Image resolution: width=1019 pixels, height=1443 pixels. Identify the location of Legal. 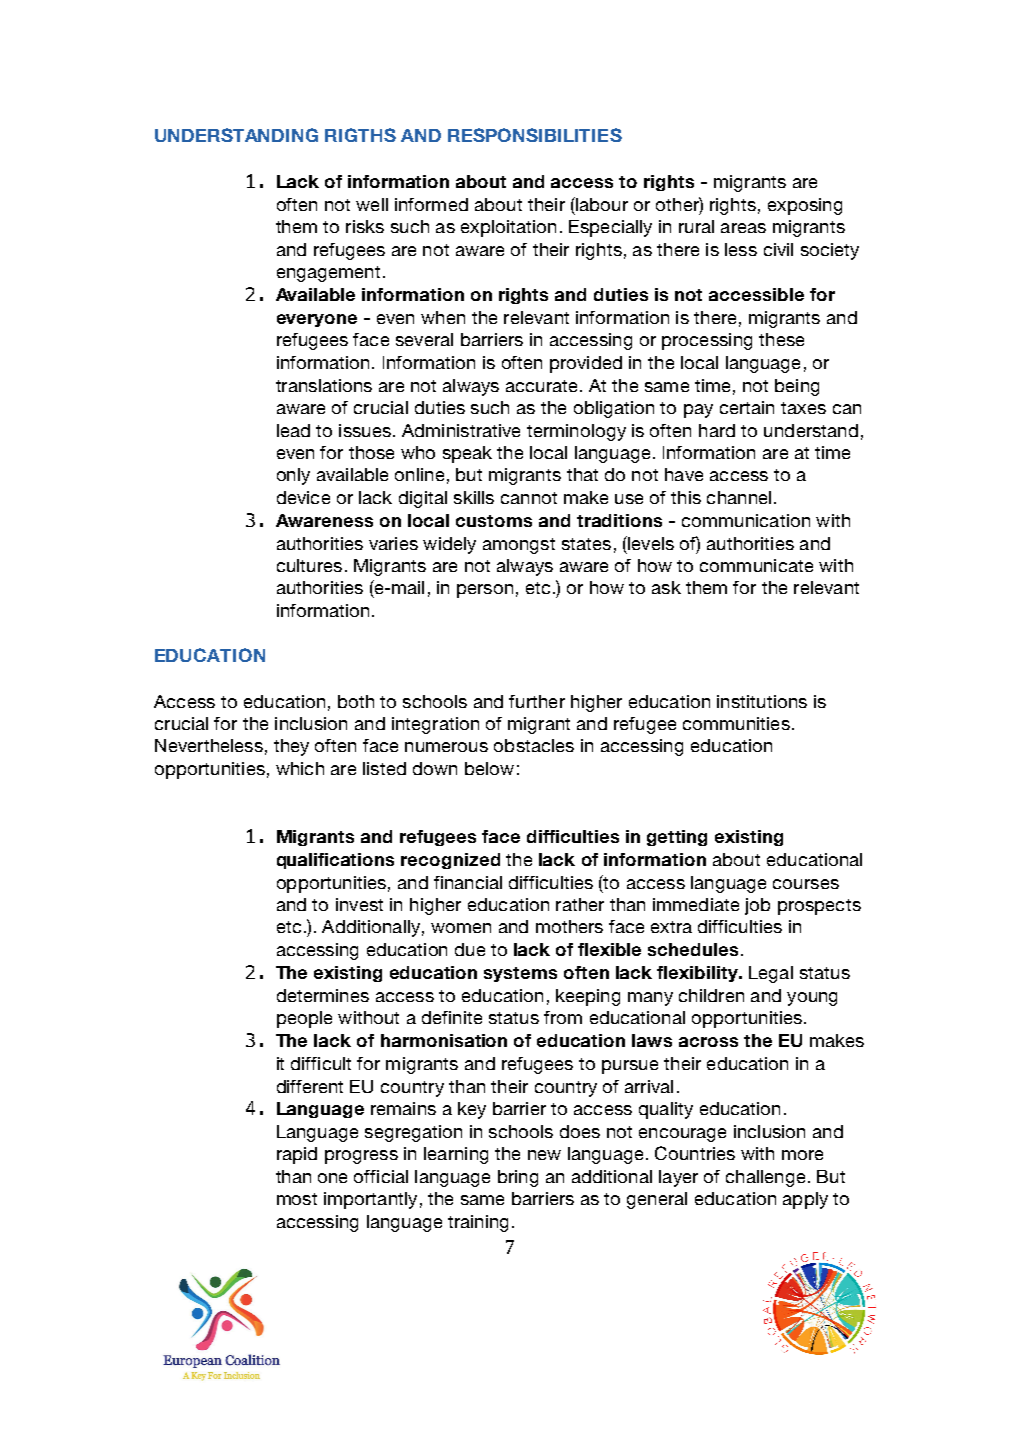
(771, 974).
